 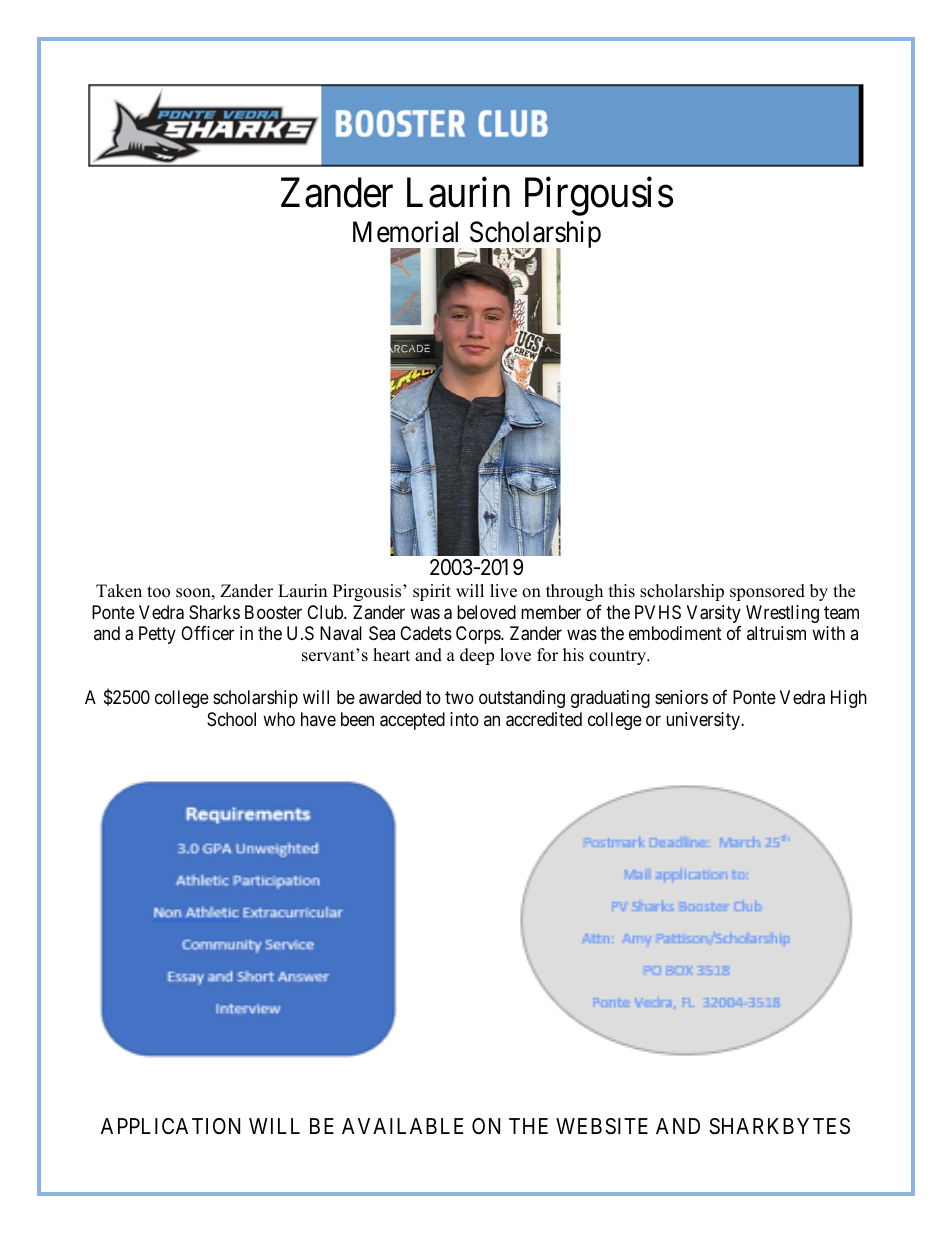 I want to click on altruism, so click(x=776, y=633).
